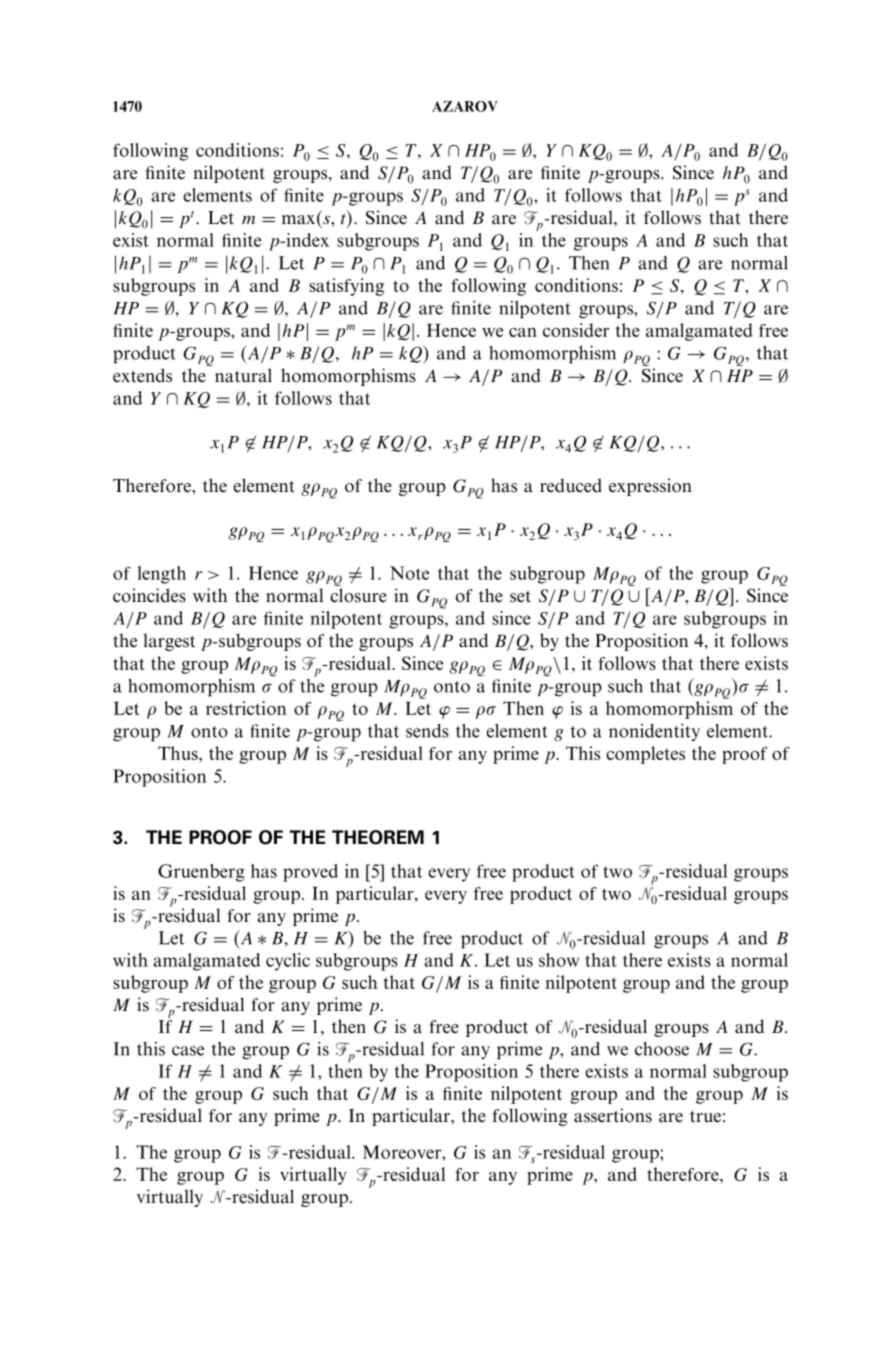  Describe the element at coordinates (409, 573) in the document. I see `Note` at that location.
